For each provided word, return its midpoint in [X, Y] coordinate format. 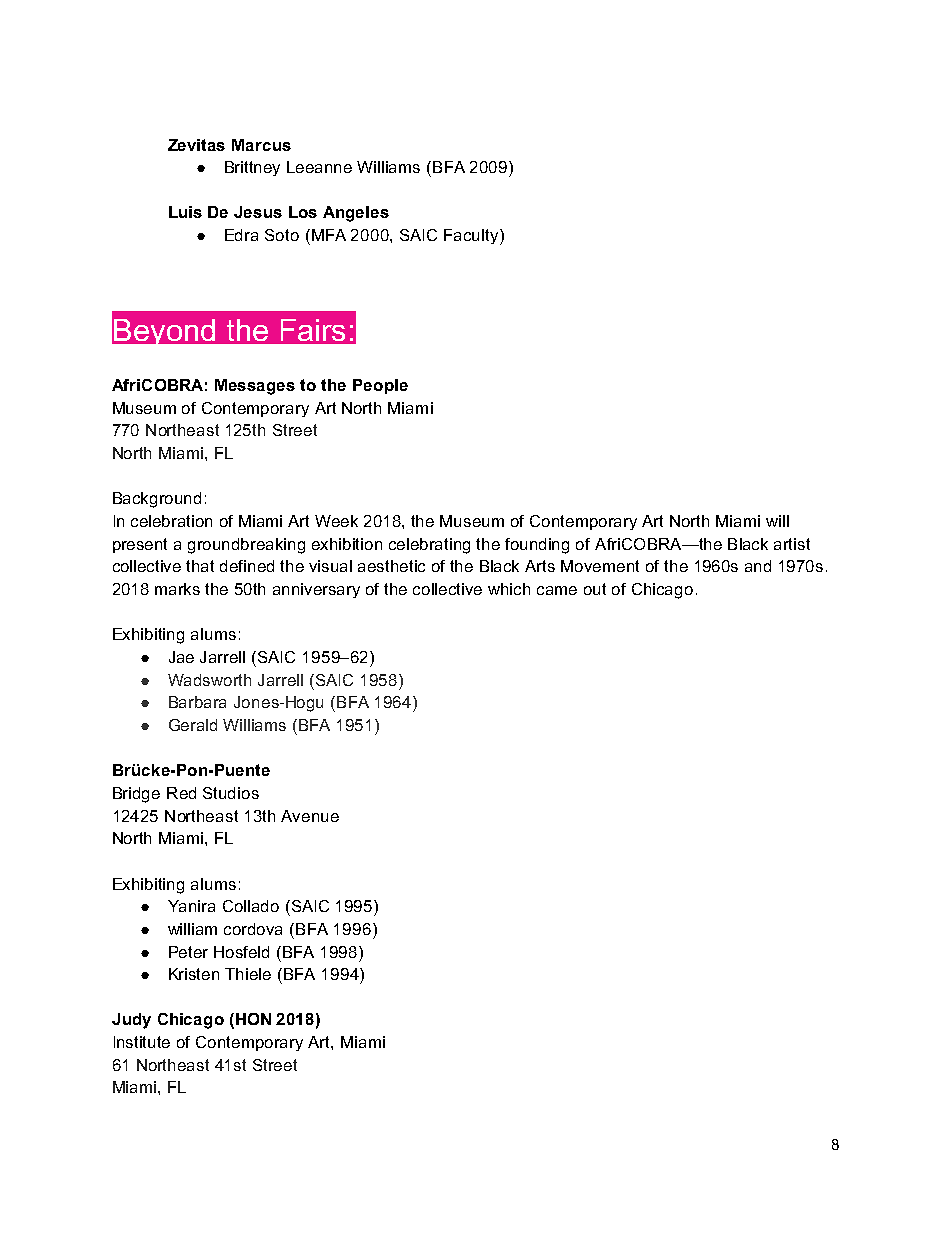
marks [177, 589]
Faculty [472, 237]
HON [252, 1020]
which [509, 589]
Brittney [252, 168]
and [758, 566]
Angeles [356, 214]
